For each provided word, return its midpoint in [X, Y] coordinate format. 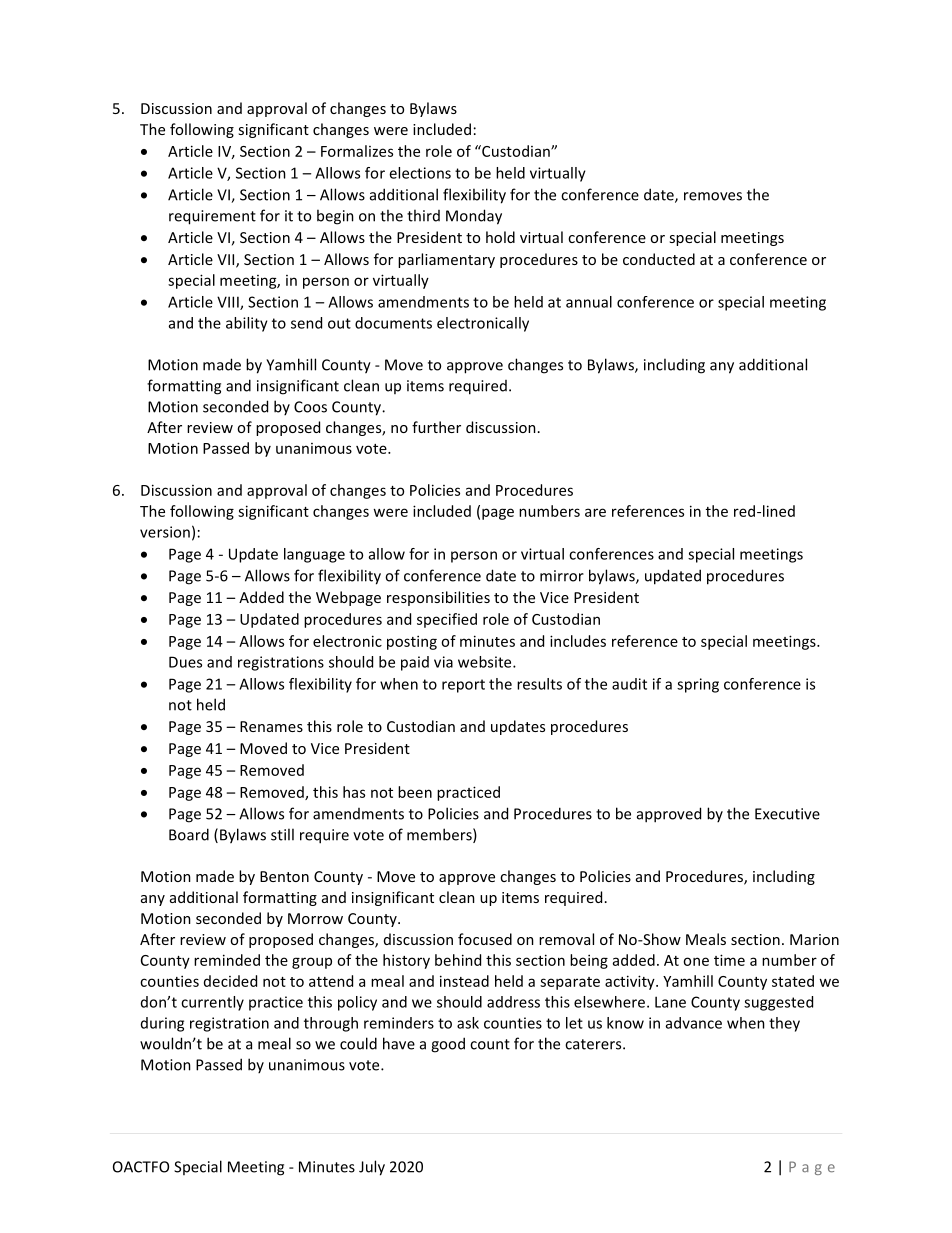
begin [335, 217]
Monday [474, 217]
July [372, 1168]
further [436, 427]
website [486, 662]
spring [698, 685]
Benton [284, 876]
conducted [659, 259]
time [729, 960]
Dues [185, 662]
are [595, 512]
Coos [310, 407]
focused [485, 939]
